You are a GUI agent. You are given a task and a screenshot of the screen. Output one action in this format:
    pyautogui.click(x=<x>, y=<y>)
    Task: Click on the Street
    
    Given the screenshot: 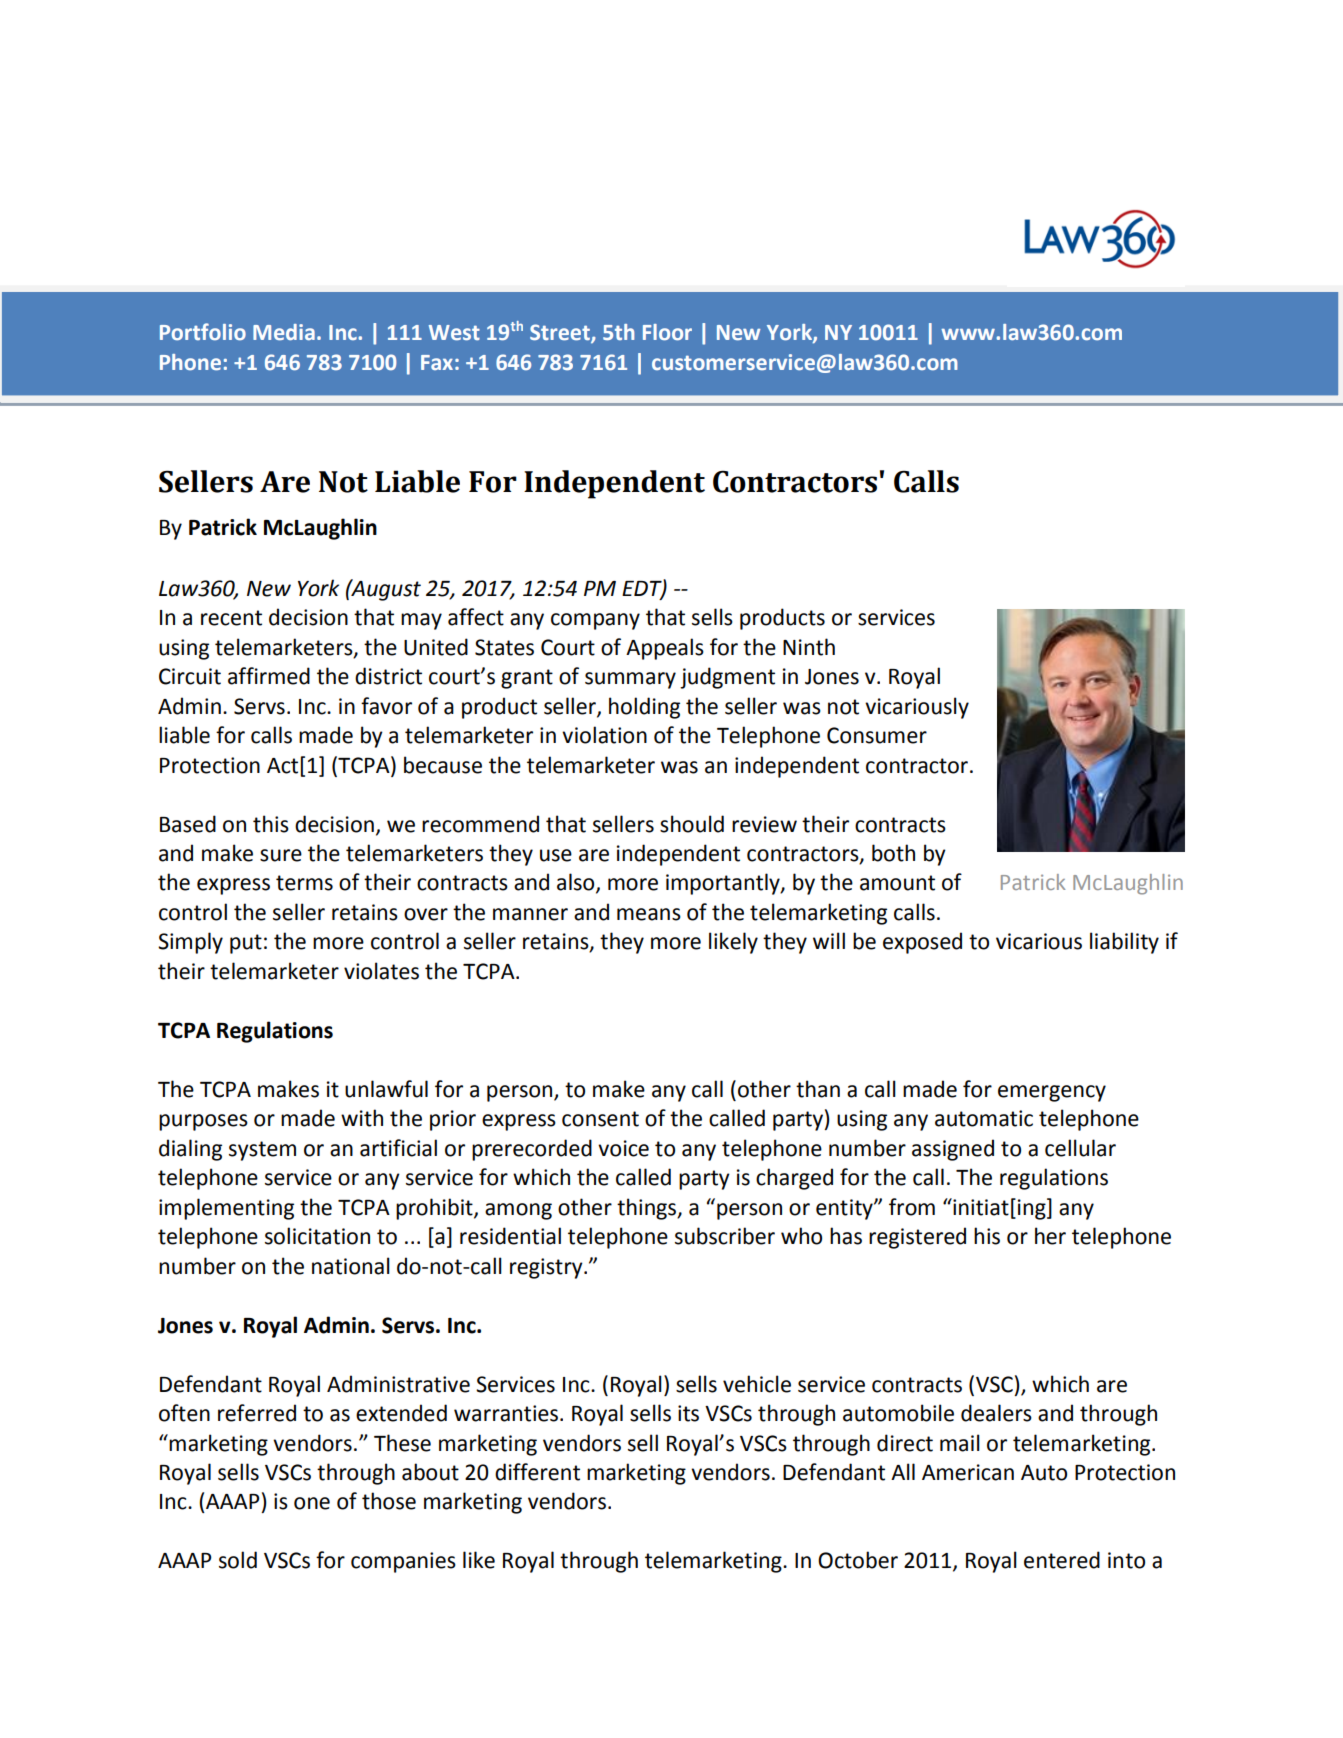 What is the action you would take?
    pyautogui.click(x=561, y=333)
